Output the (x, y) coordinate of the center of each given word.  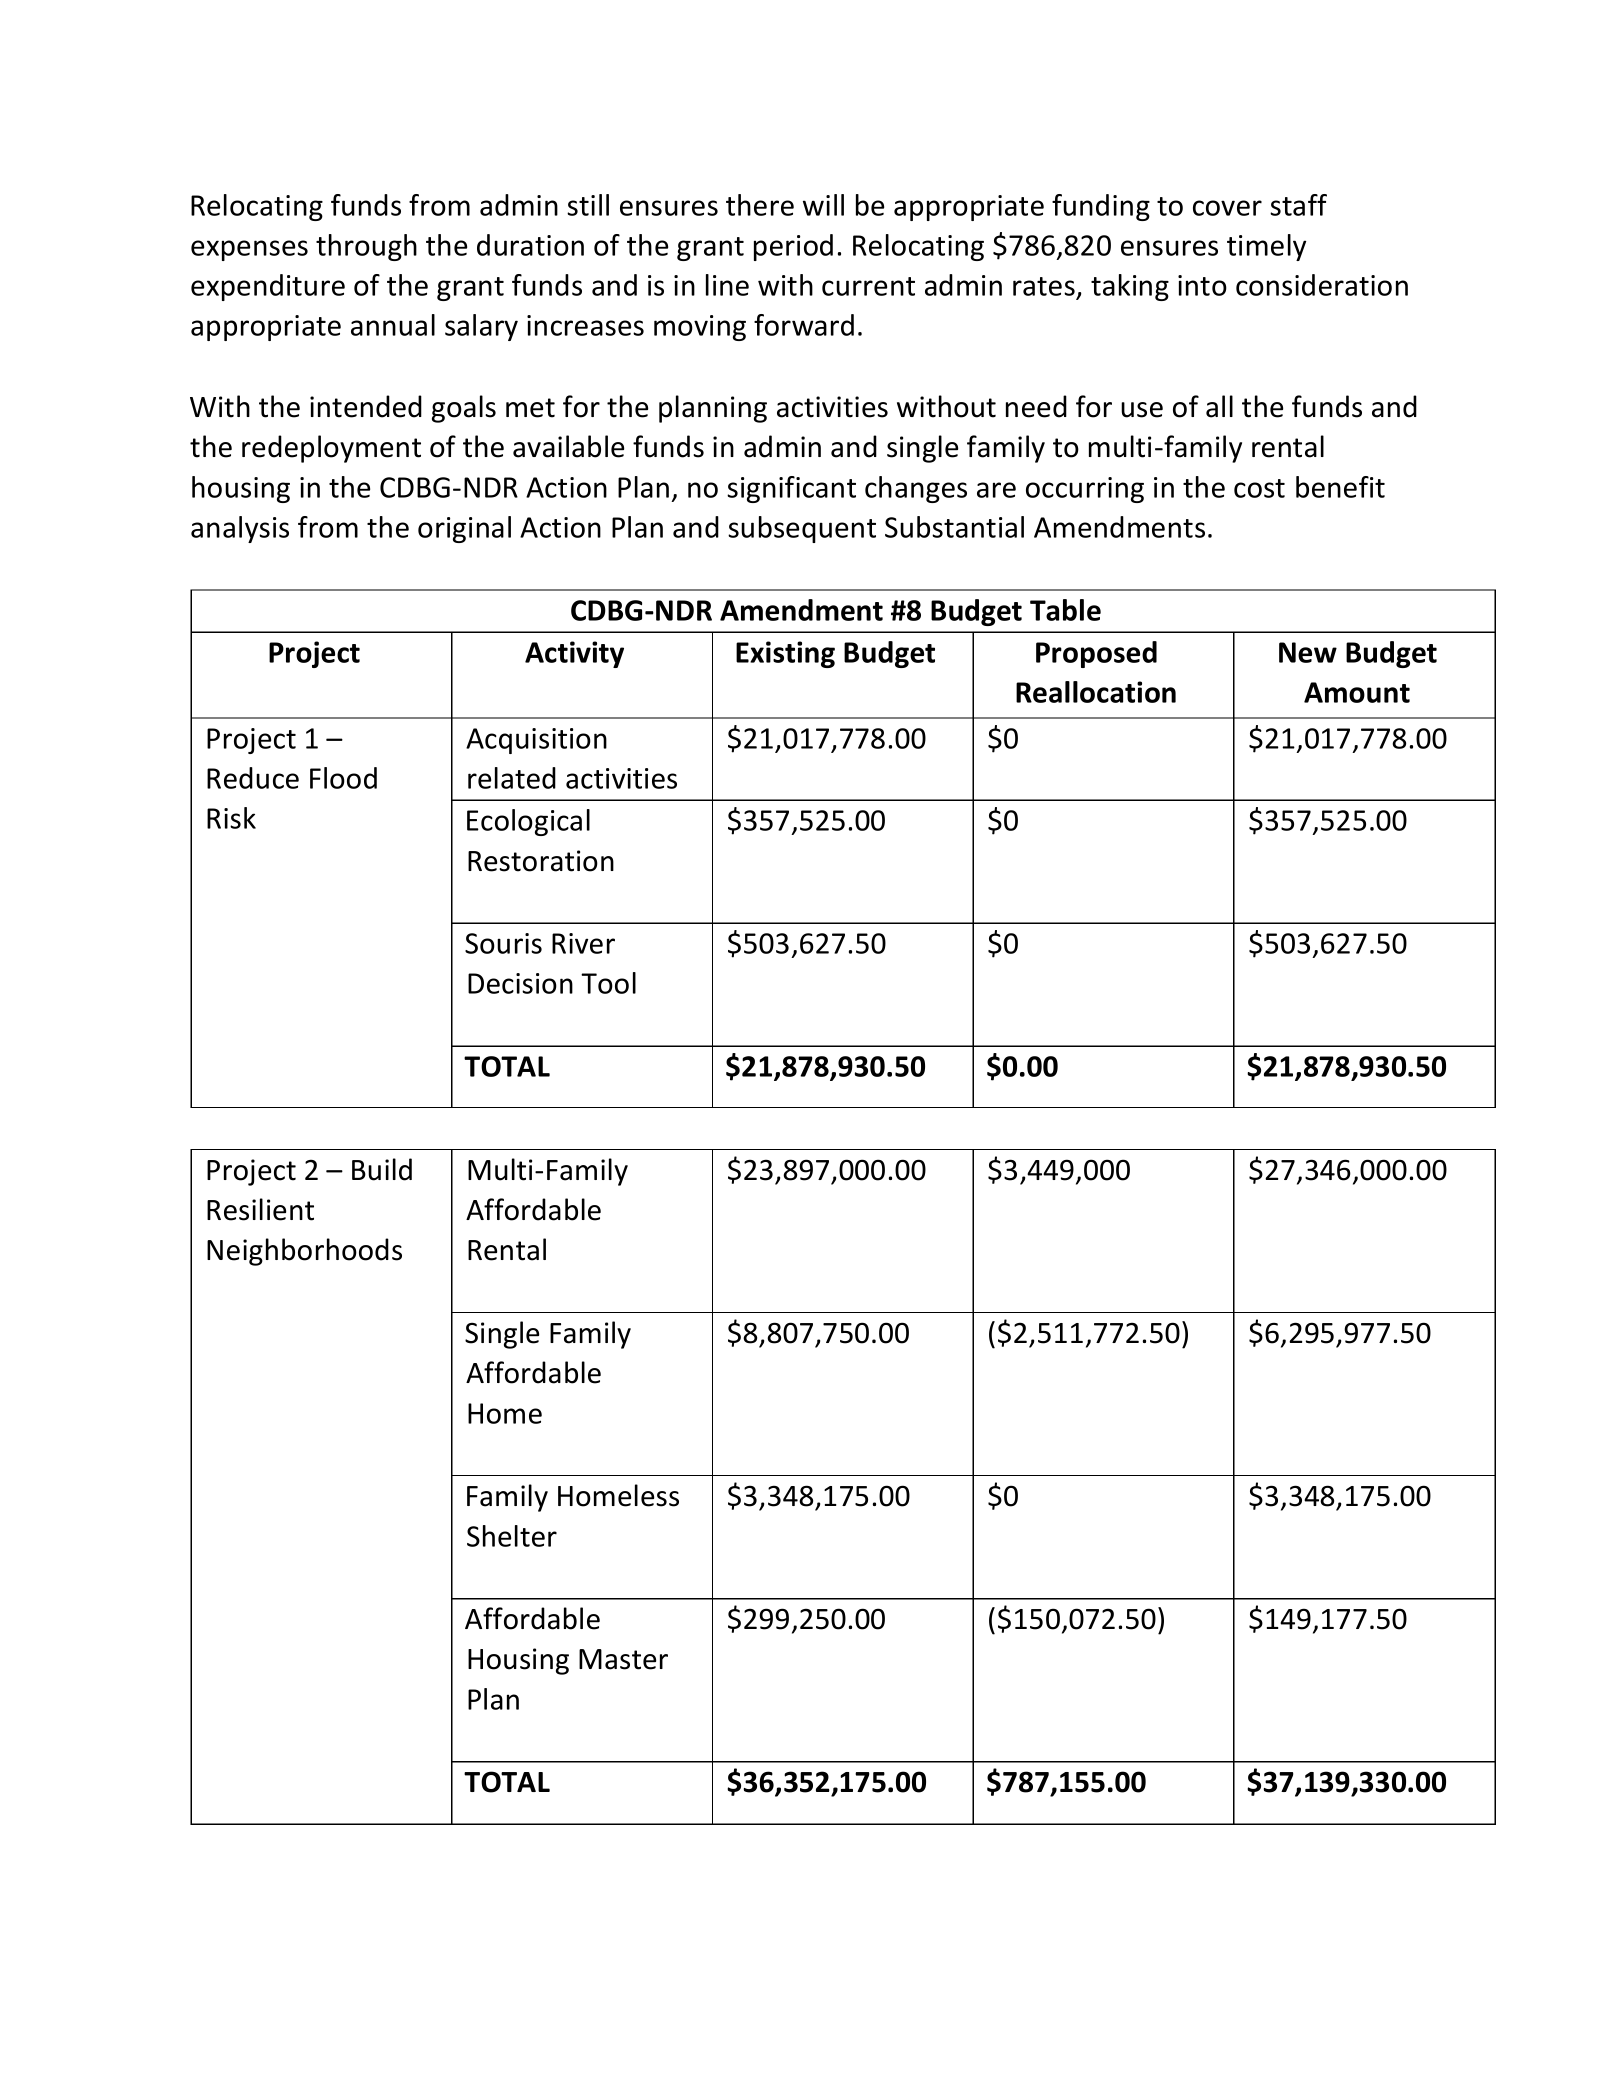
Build (382, 1169)
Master (623, 1659)
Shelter (512, 1536)
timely (1266, 247)
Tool (608, 983)
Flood (343, 778)
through (366, 247)
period (793, 247)
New (1308, 652)
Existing (785, 654)
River (583, 943)
